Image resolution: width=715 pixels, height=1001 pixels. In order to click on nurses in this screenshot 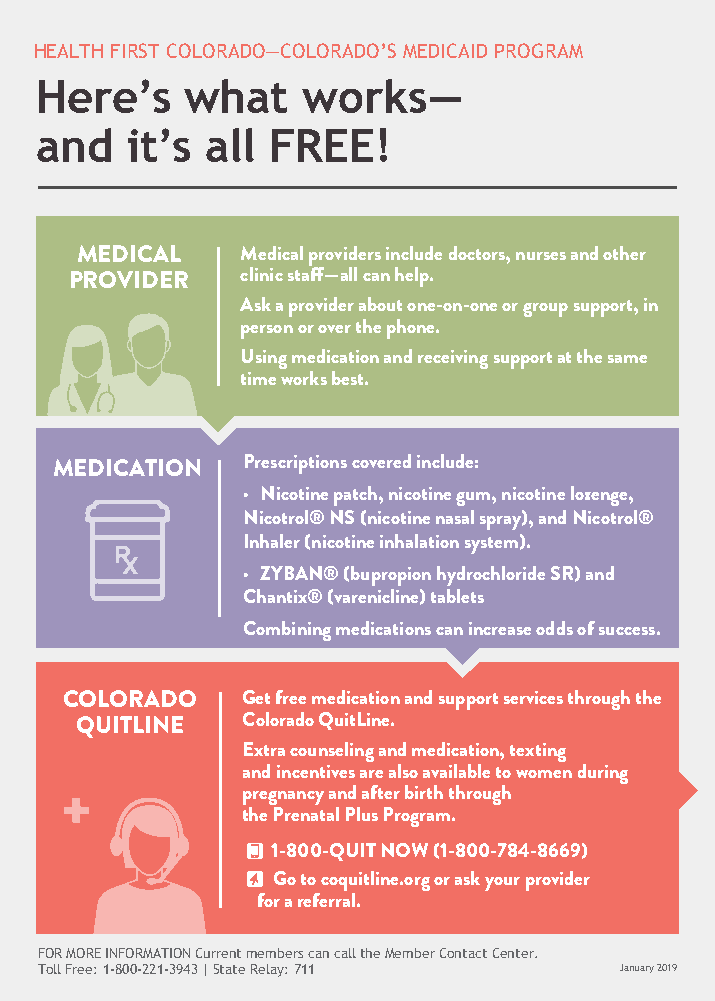, I will do `click(541, 256)`.
